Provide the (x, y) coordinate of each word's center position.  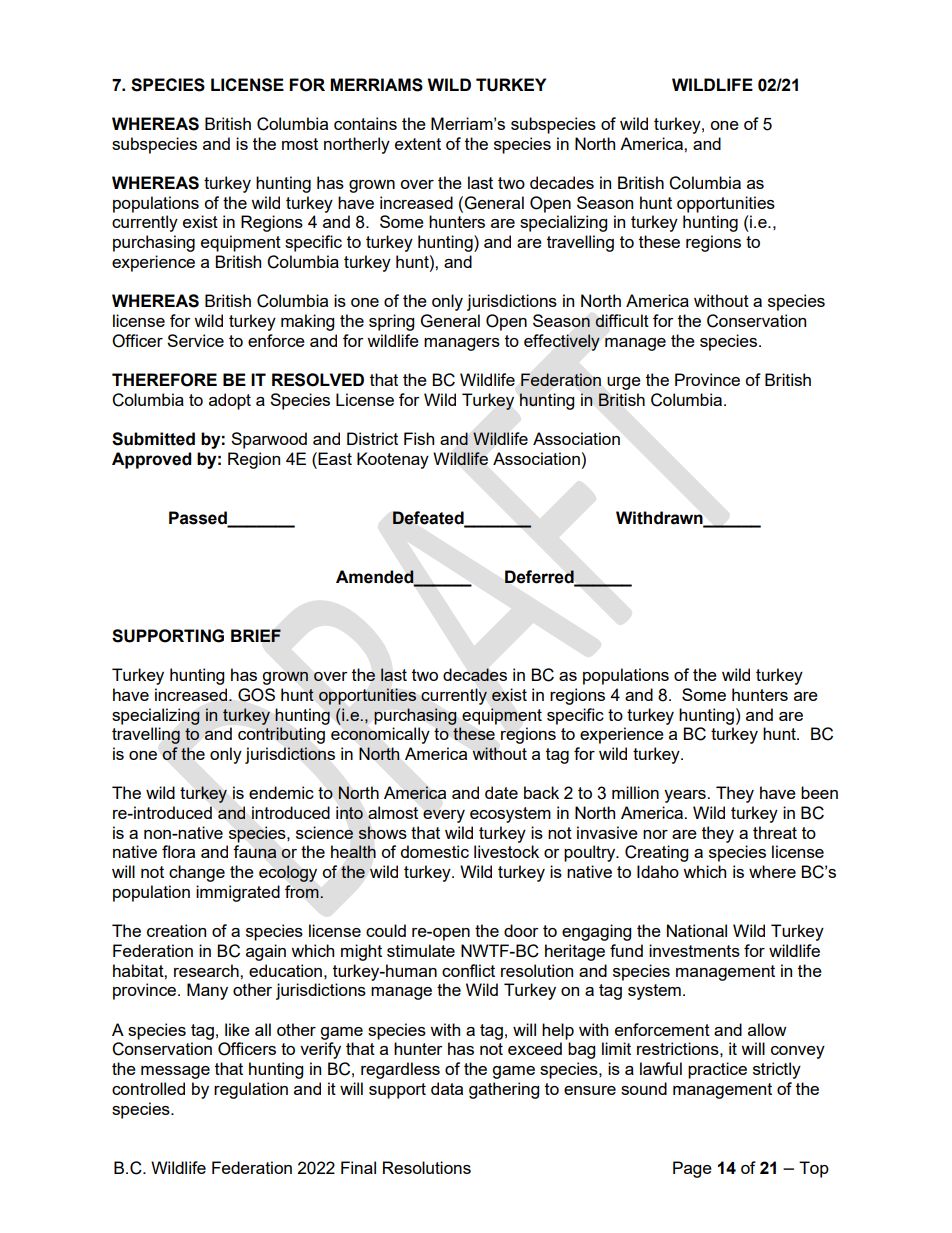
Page (692, 1169)
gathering (504, 1090)
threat (775, 832)
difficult (622, 320)
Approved (151, 460)
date (501, 792)
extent (418, 144)
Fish (419, 438)
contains (365, 123)
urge (624, 383)
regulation (251, 1090)
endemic (281, 792)
